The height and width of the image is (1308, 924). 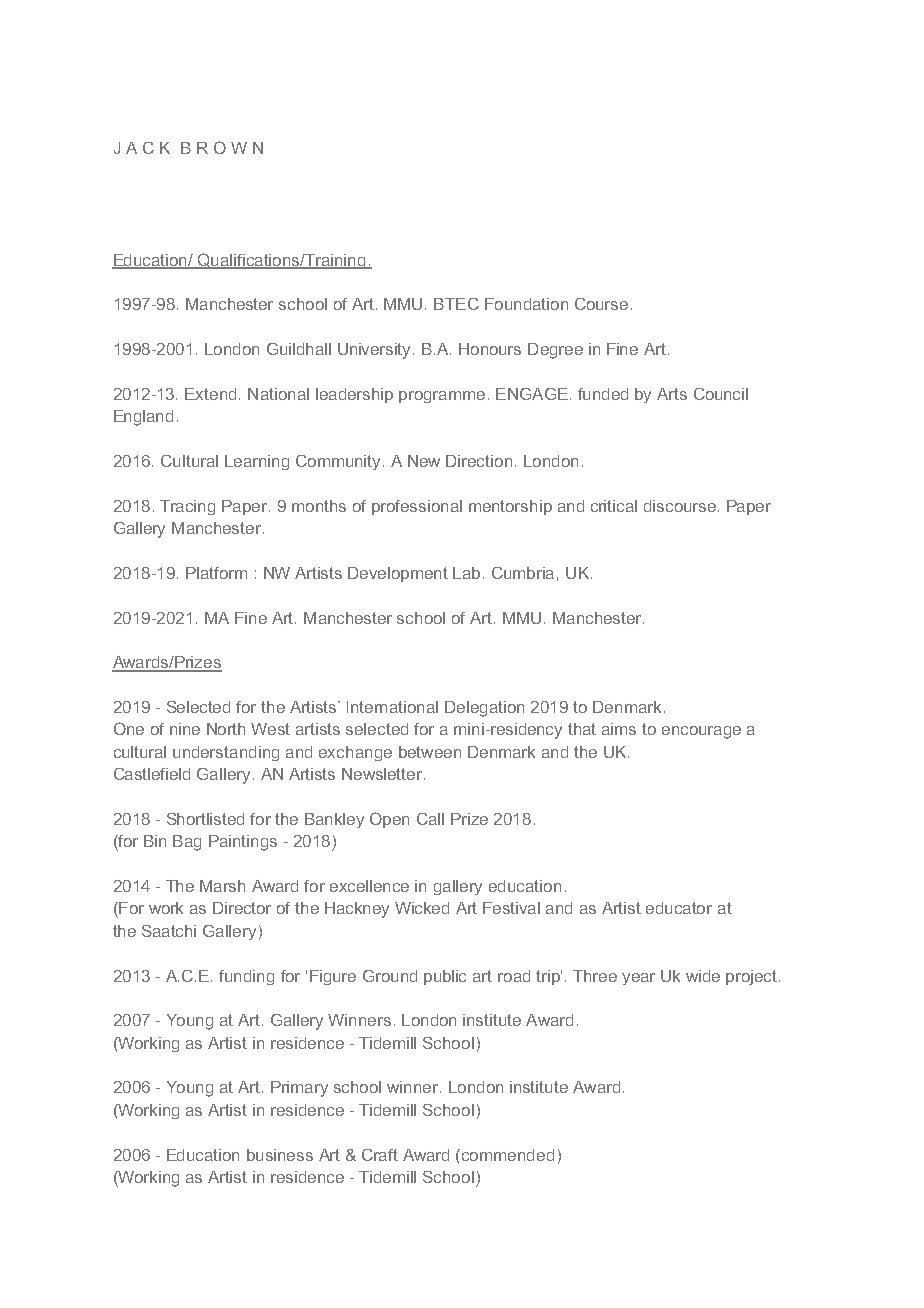 What do you see at coordinates (380, 1155) in the image?
I see `Craft` at bounding box center [380, 1155].
